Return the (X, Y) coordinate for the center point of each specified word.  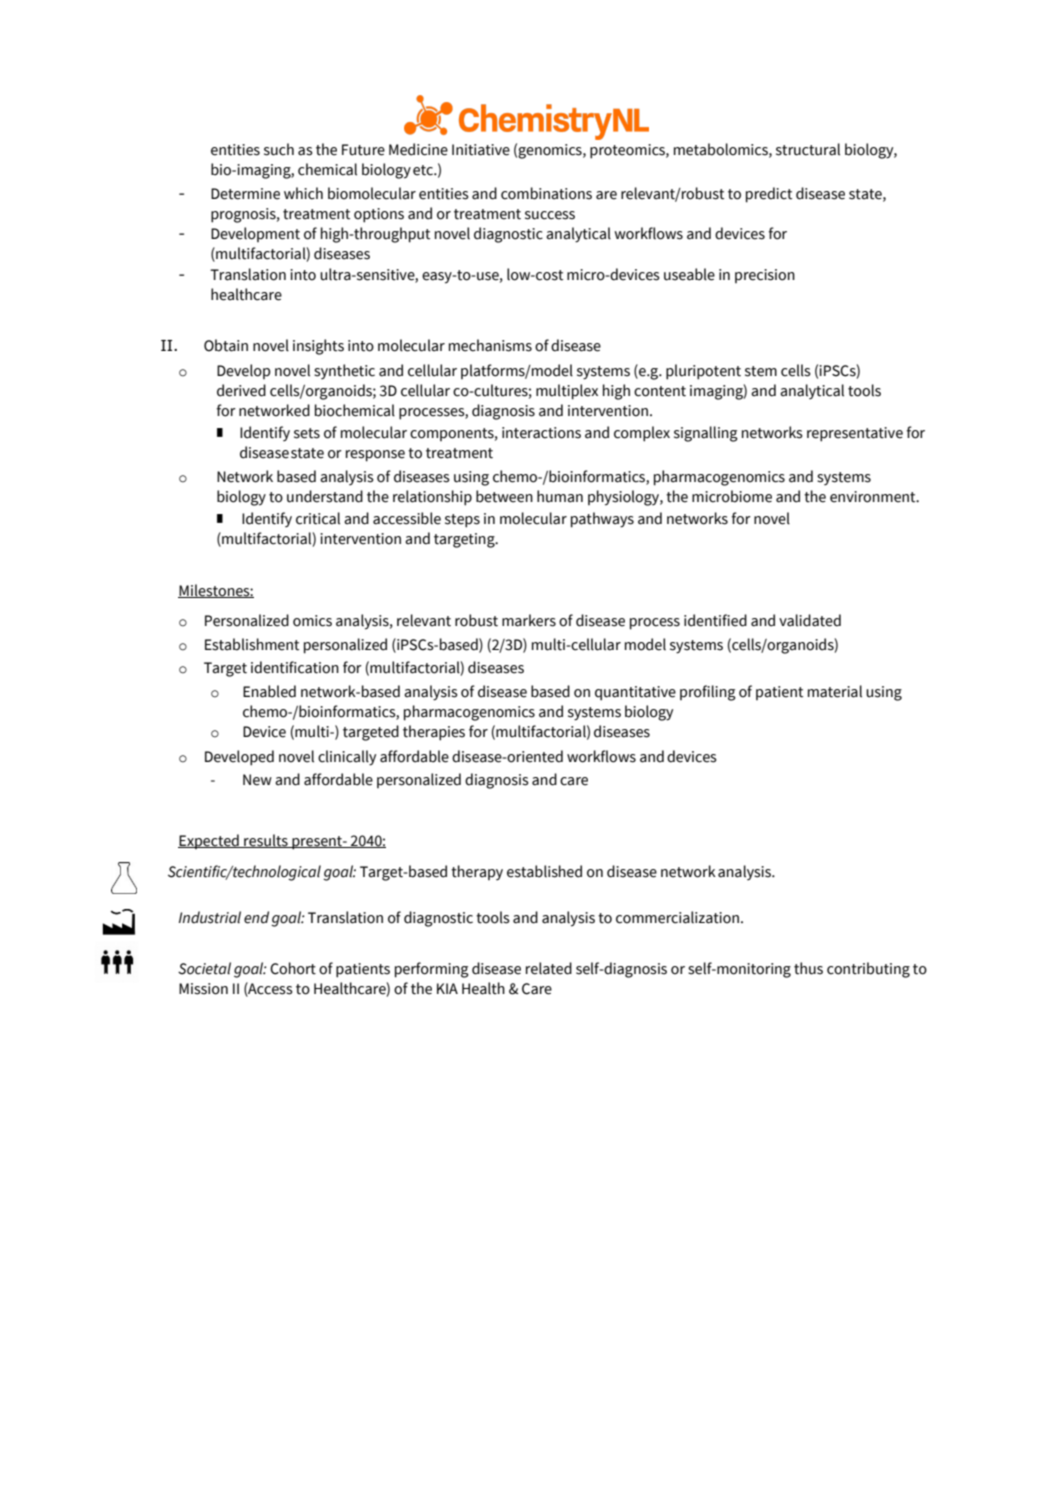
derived (241, 390)
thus (808, 968)
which (303, 193)
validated (810, 620)
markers (529, 620)
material (835, 691)
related (549, 968)
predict (769, 195)
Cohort (293, 968)
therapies (434, 733)
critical (318, 518)
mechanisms (490, 345)
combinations (546, 193)
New (257, 780)
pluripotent (703, 372)
